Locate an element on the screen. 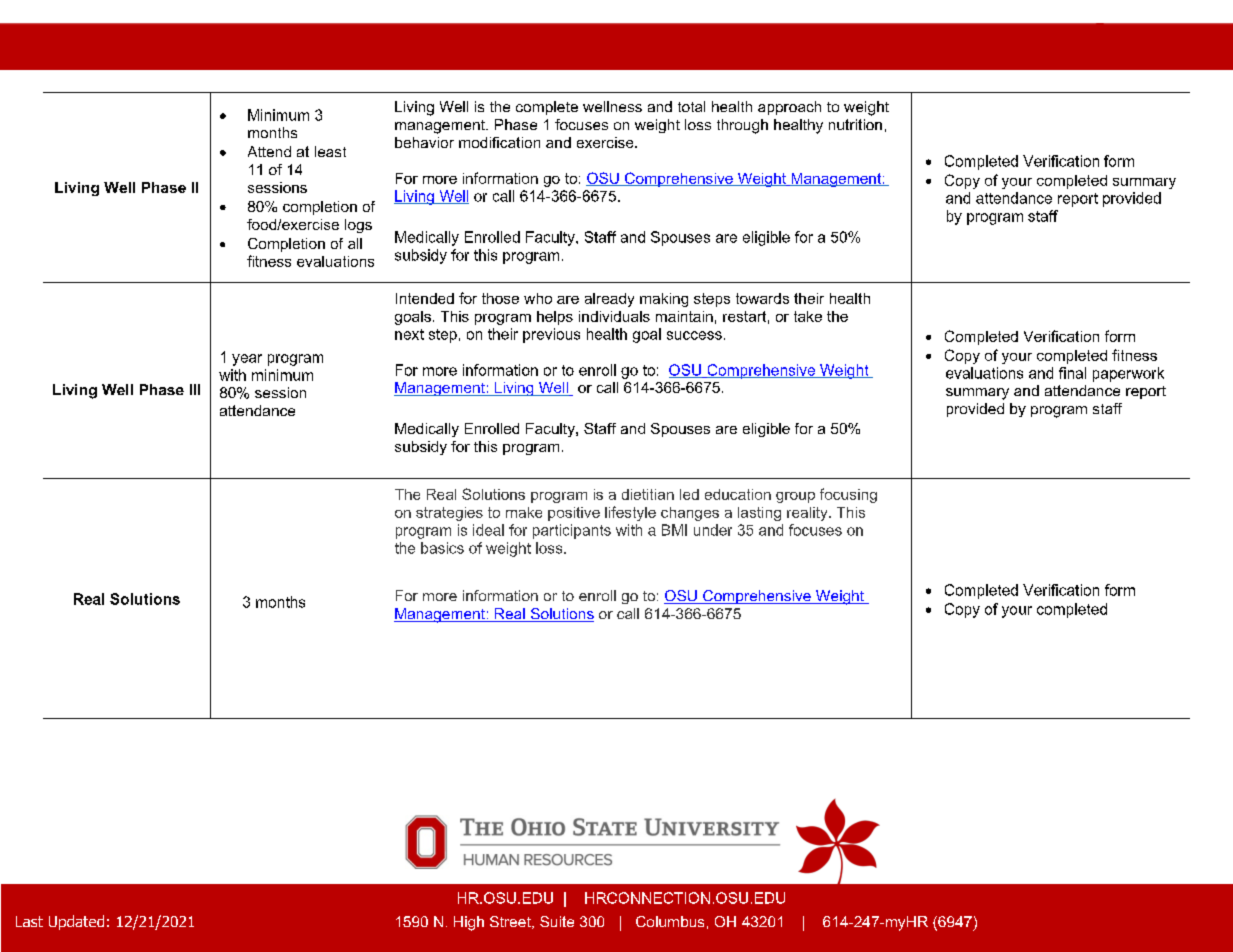 The height and width of the screenshot is (952, 1233). year is located at coordinates (247, 360).
